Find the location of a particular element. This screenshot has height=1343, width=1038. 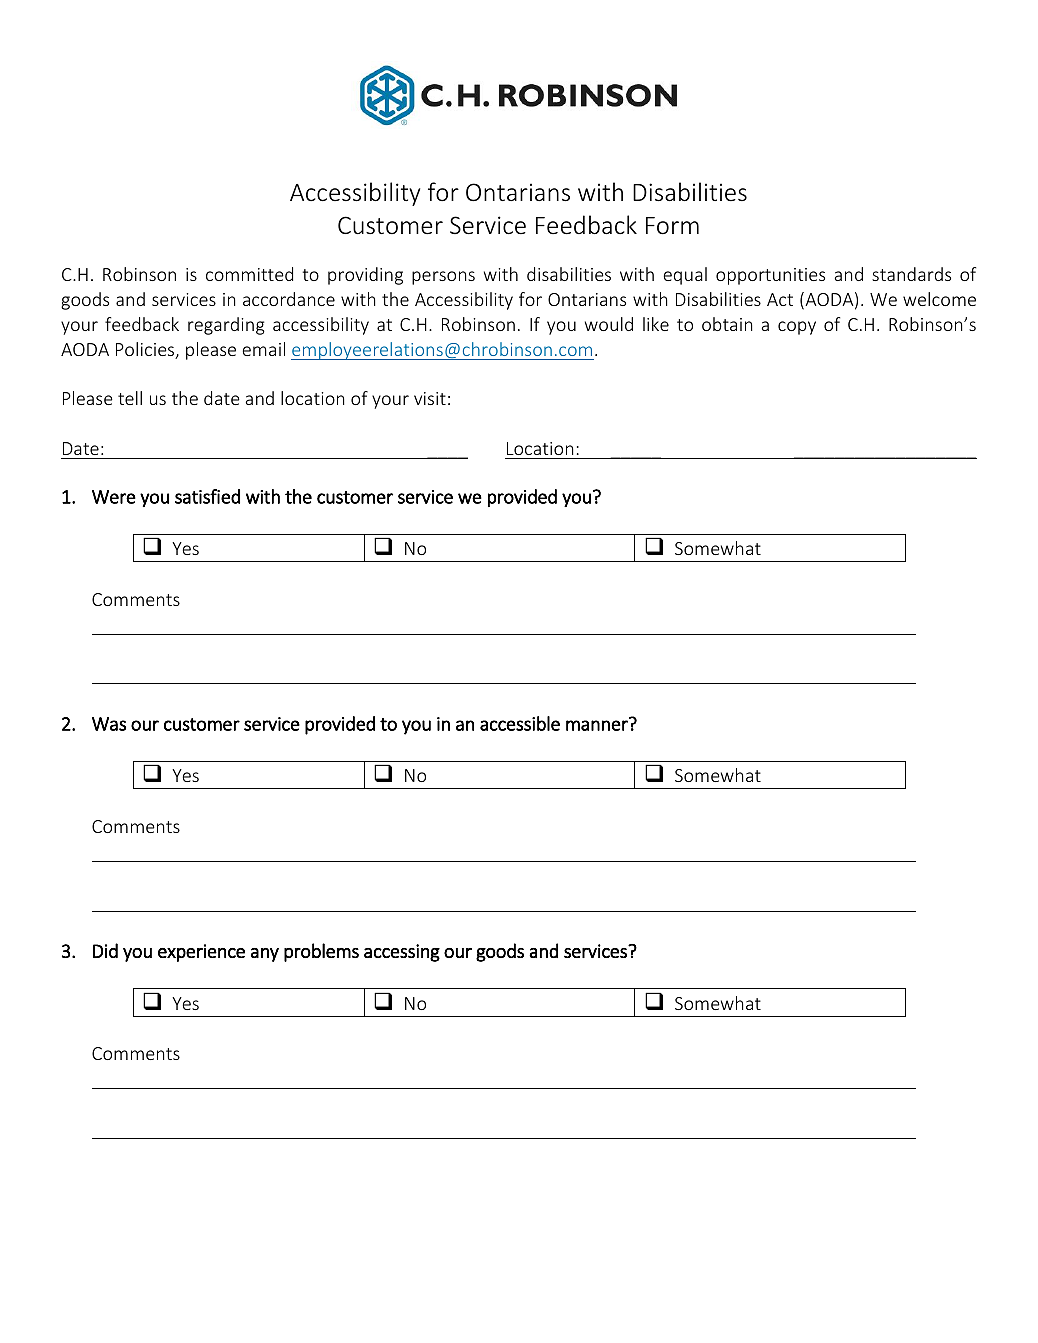

standards is located at coordinates (911, 274).
